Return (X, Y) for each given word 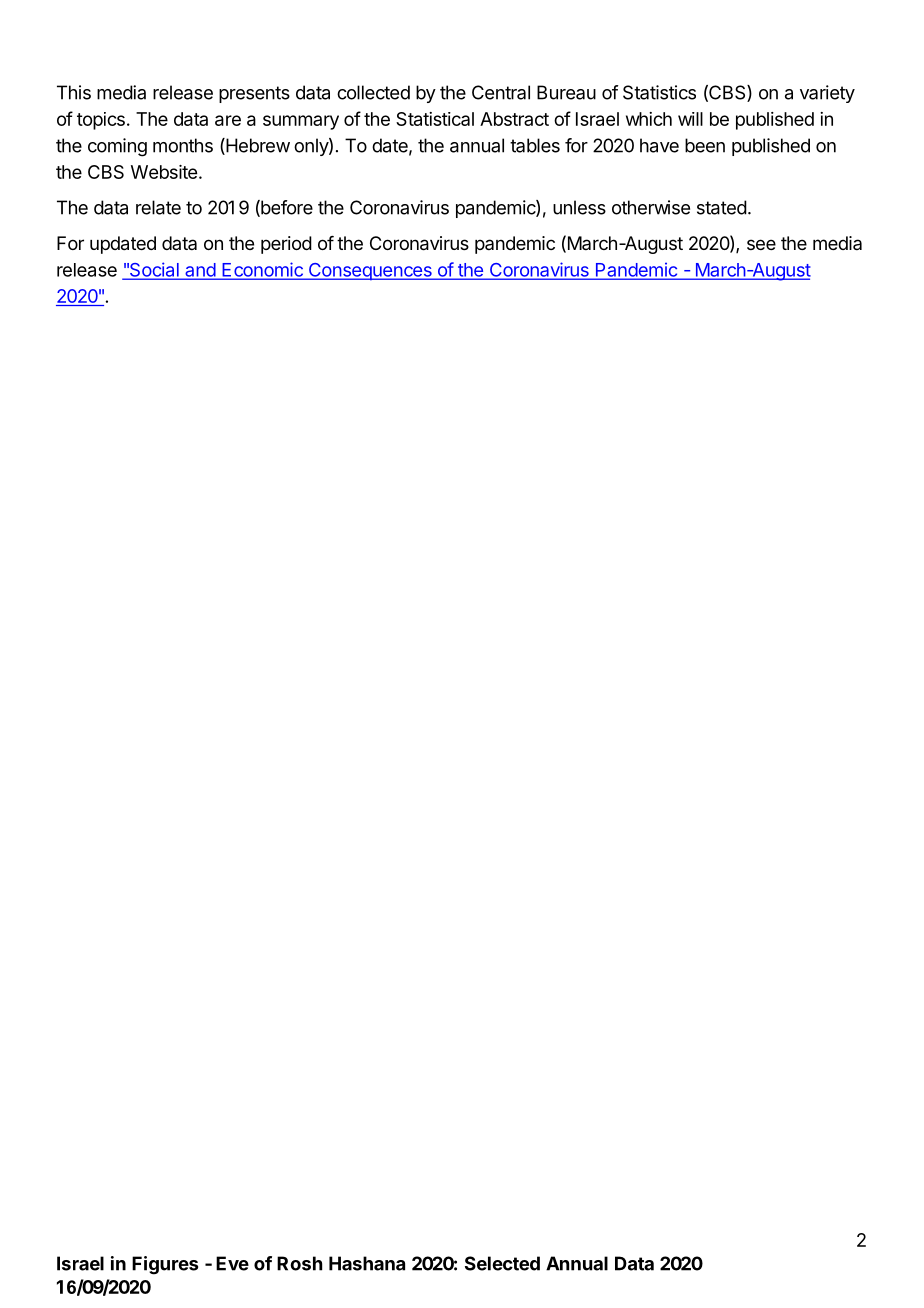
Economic (262, 270)
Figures (165, 1265)
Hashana (367, 1263)
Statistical (435, 119)
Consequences (370, 271)
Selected (502, 1263)
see (761, 244)
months (183, 145)
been (705, 145)
